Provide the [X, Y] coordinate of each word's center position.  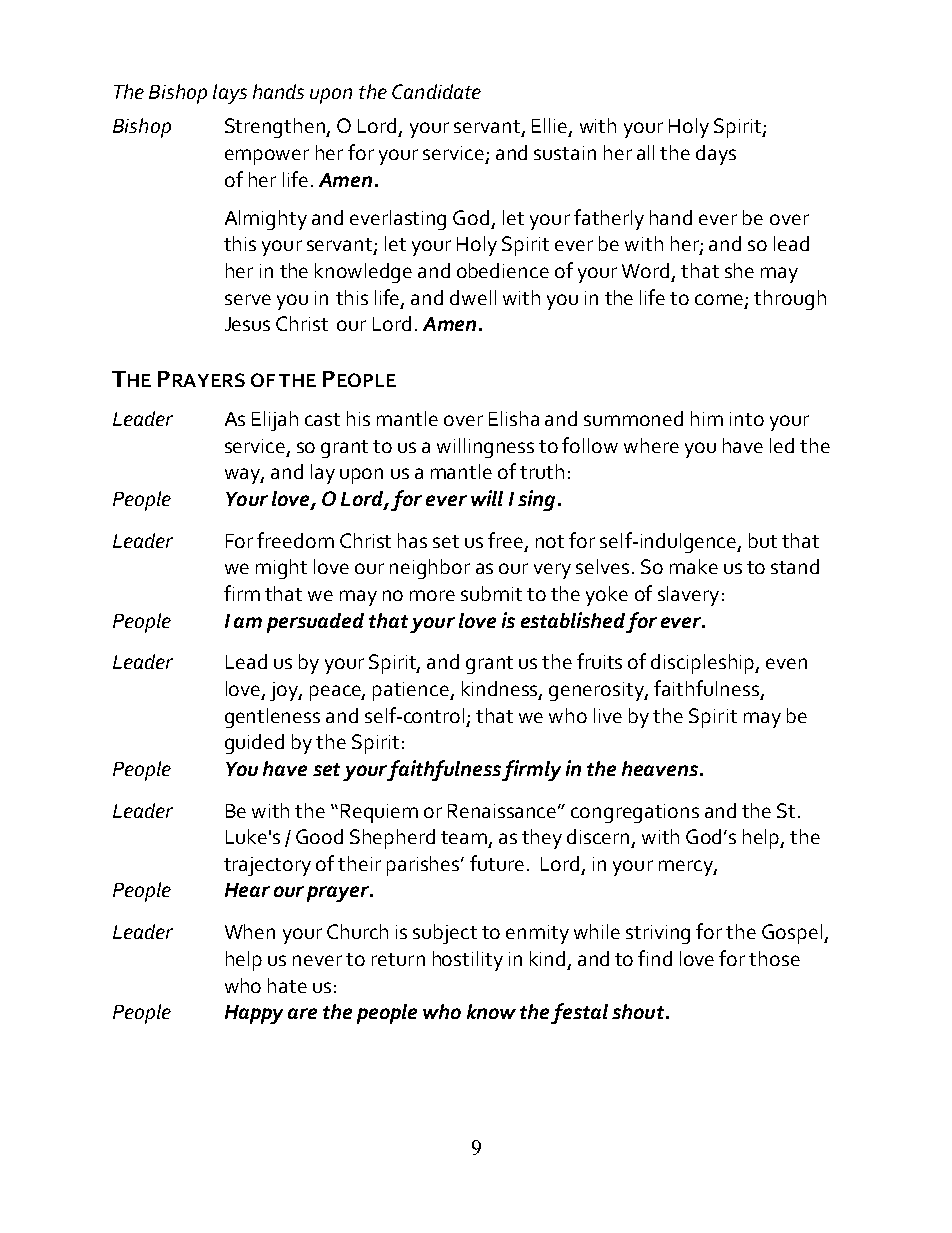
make [694, 566]
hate [287, 985]
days [716, 155]
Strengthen [276, 128]
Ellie [551, 127]
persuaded [315, 623]
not [550, 541]
